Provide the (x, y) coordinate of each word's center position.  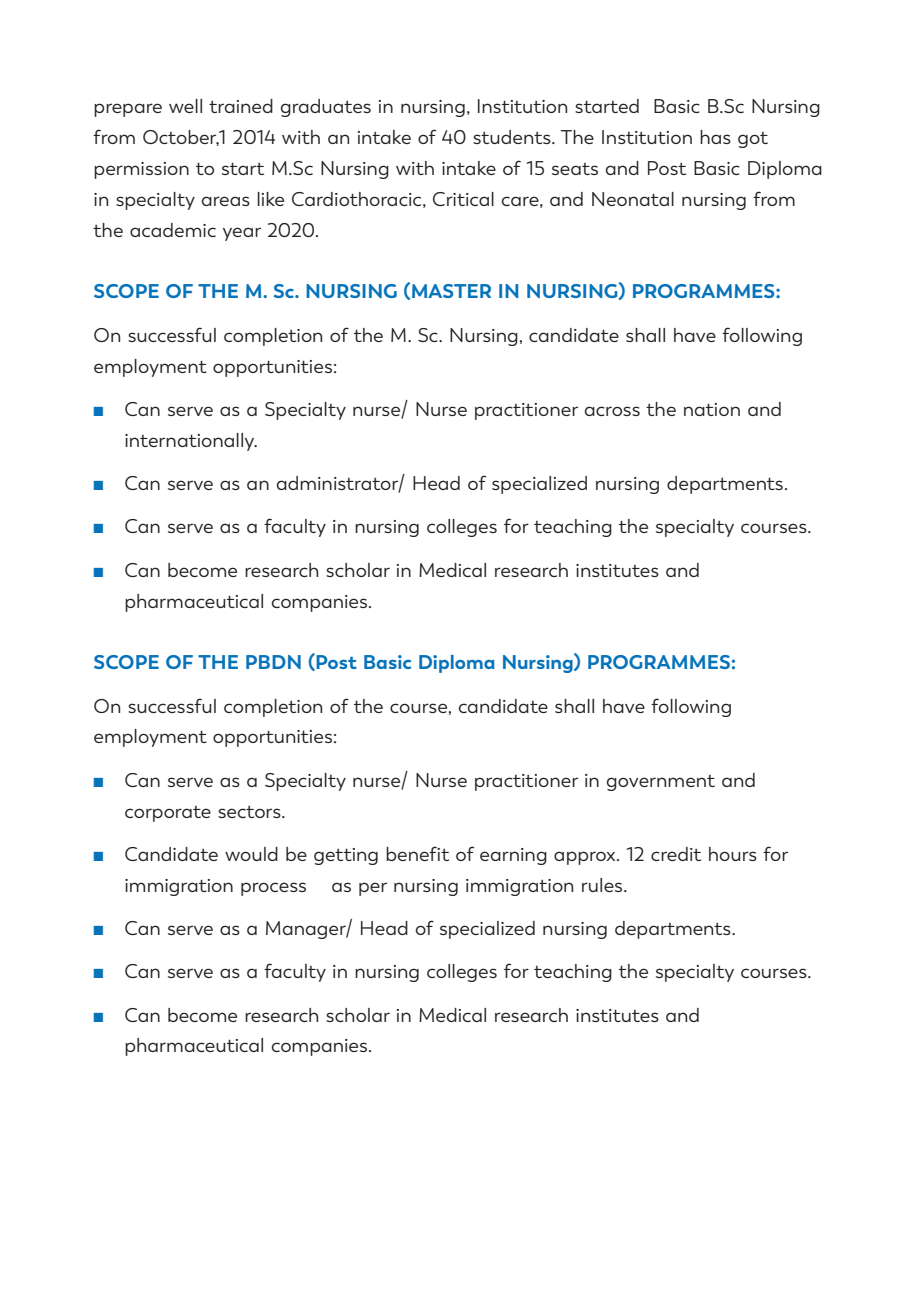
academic (173, 230)
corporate (168, 814)
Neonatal (633, 199)
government (661, 783)
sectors (250, 812)
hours (733, 854)
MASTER (451, 291)
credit (676, 854)
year (242, 234)
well (185, 106)
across (612, 411)
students (513, 137)
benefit (417, 853)
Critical (463, 199)
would (251, 854)
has (715, 137)
